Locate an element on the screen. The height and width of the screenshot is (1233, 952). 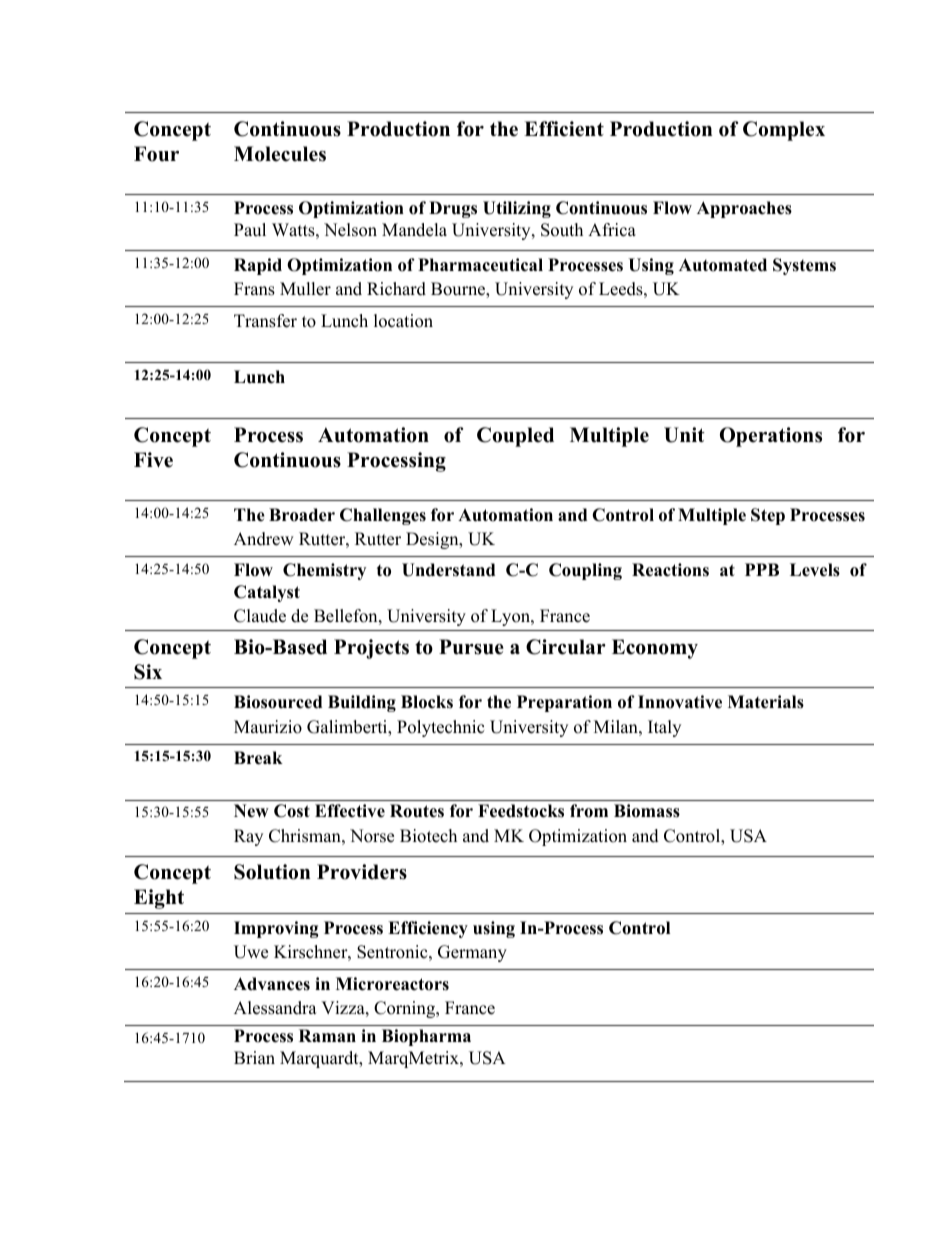
Germany is located at coordinates (472, 953).
